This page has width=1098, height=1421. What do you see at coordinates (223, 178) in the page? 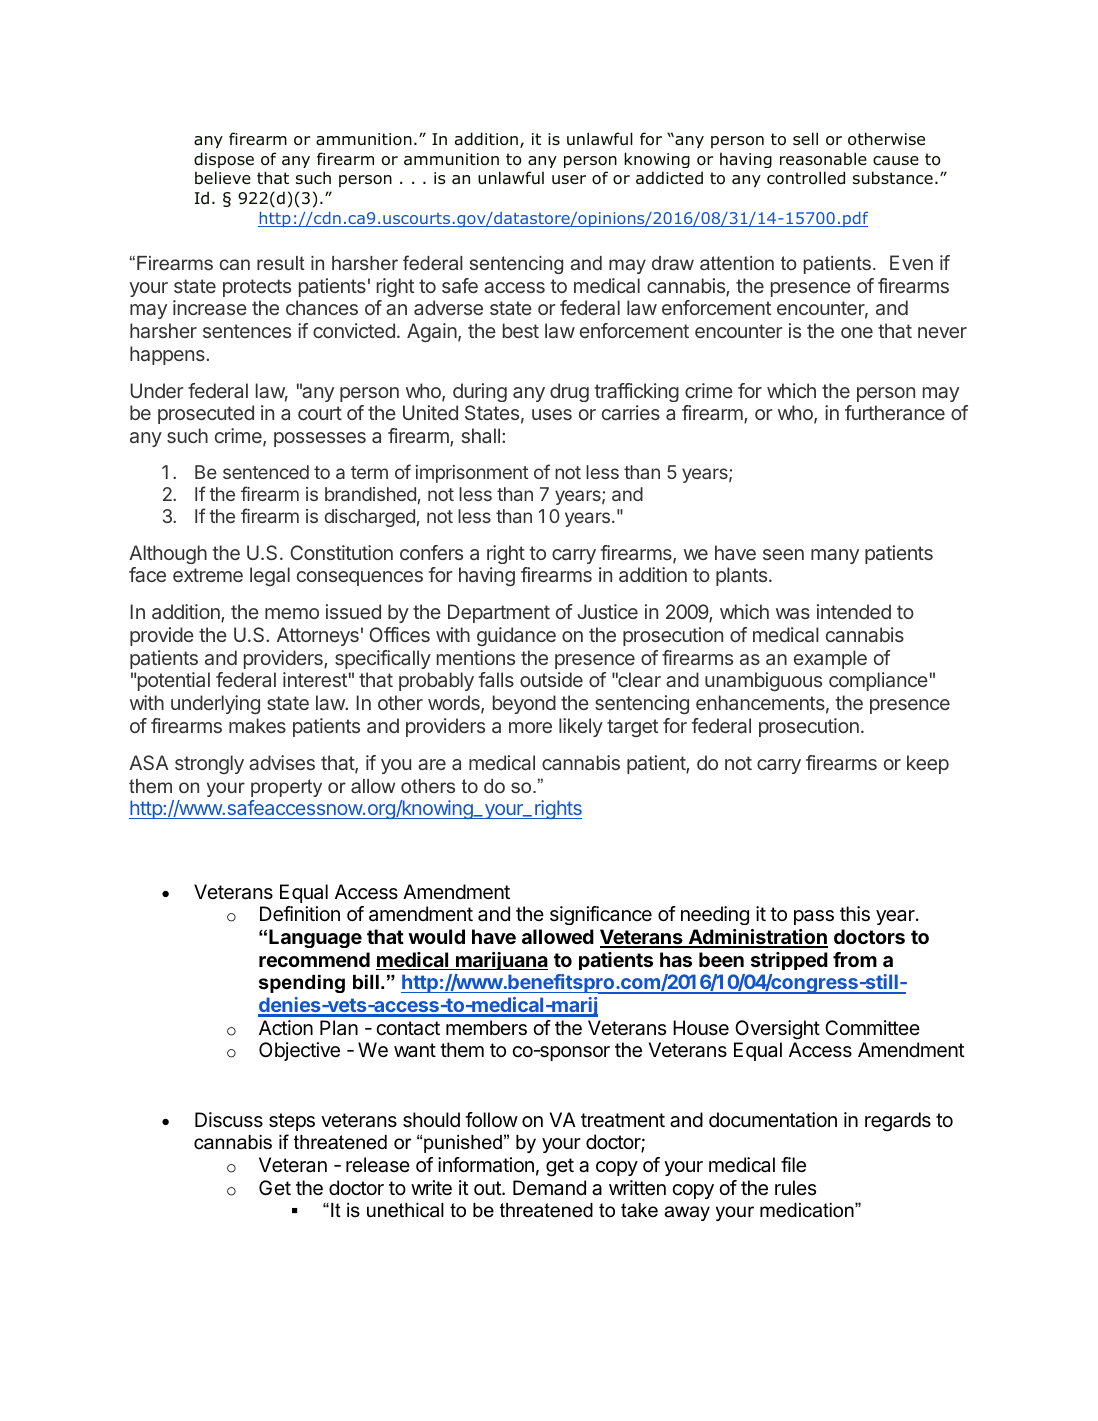
I see `believe` at bounding box center [223, 178].
